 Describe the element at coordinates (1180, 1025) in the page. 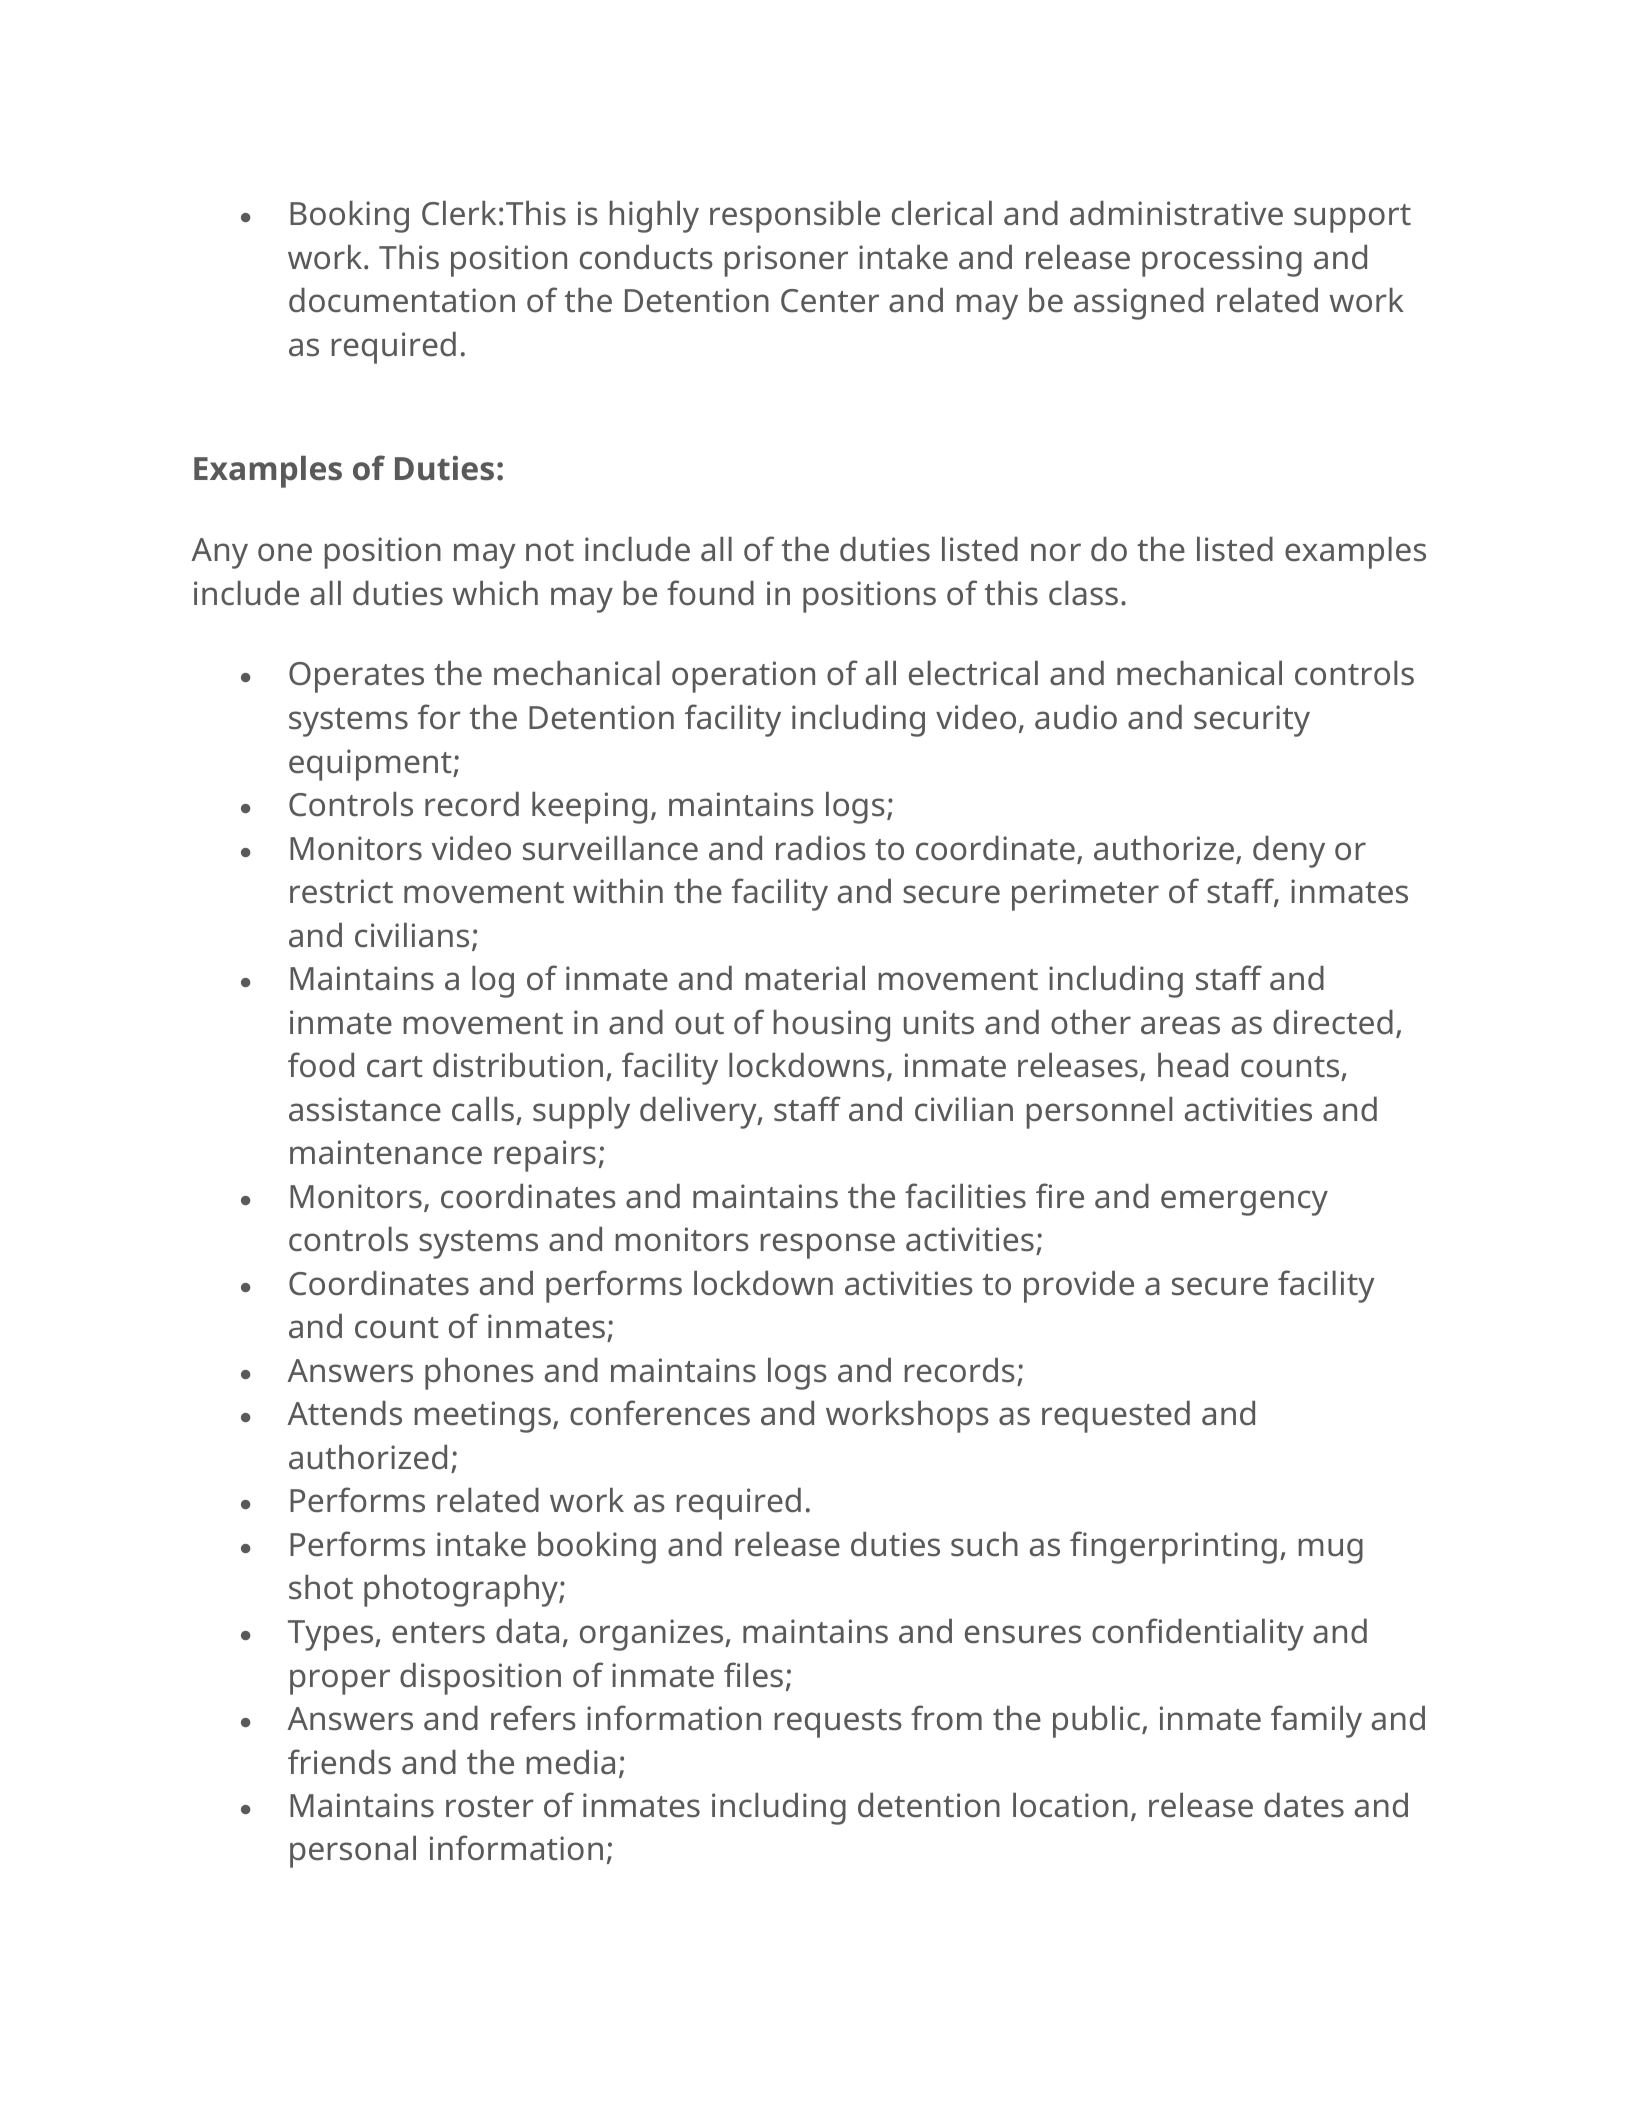

I see `areas` at that location.
